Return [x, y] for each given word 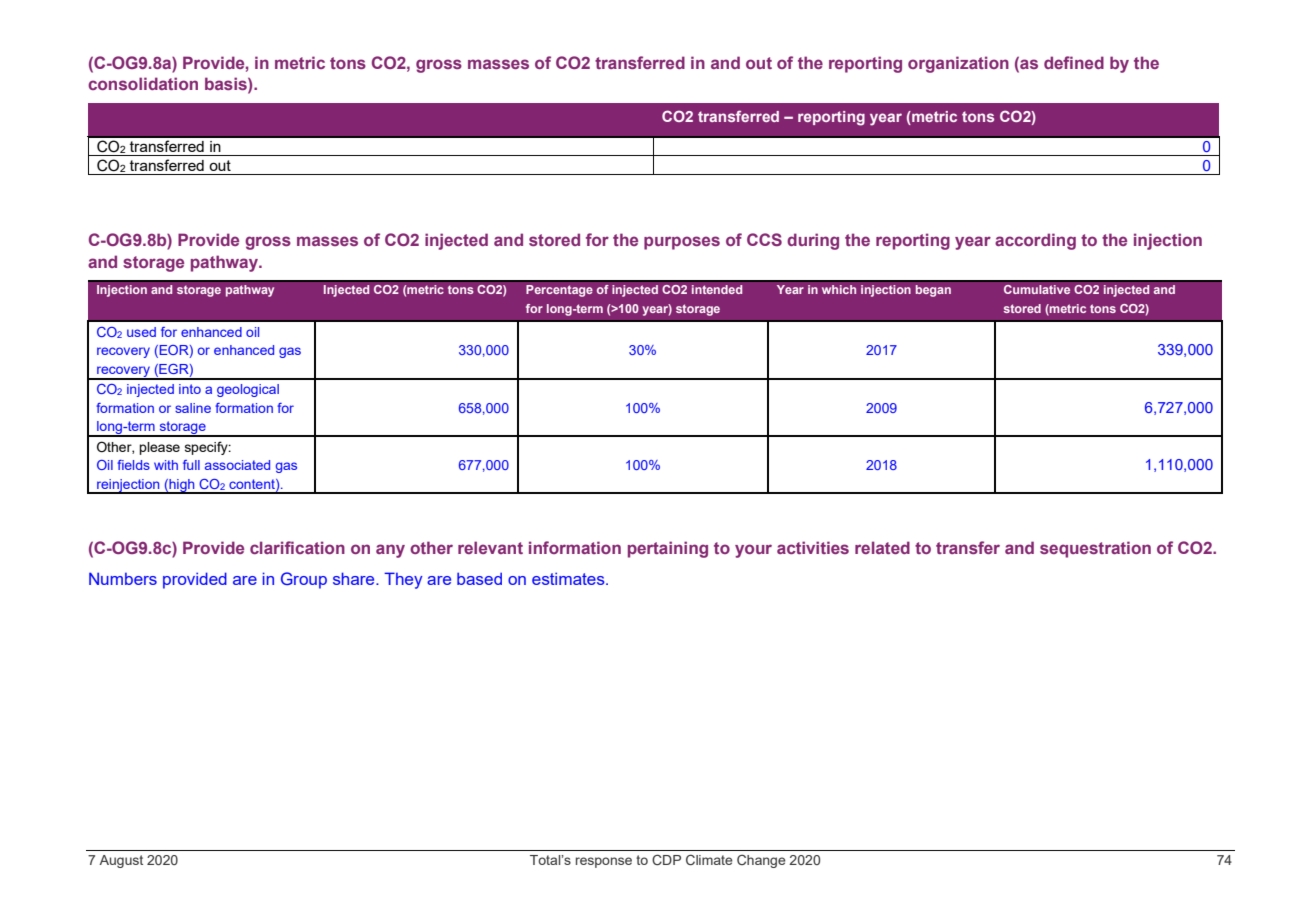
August [121, 861]
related [882, 547]
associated [237, 465]
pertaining [668, 549]
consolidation [143, 83]
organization [958, 64]
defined [1074, 62]
